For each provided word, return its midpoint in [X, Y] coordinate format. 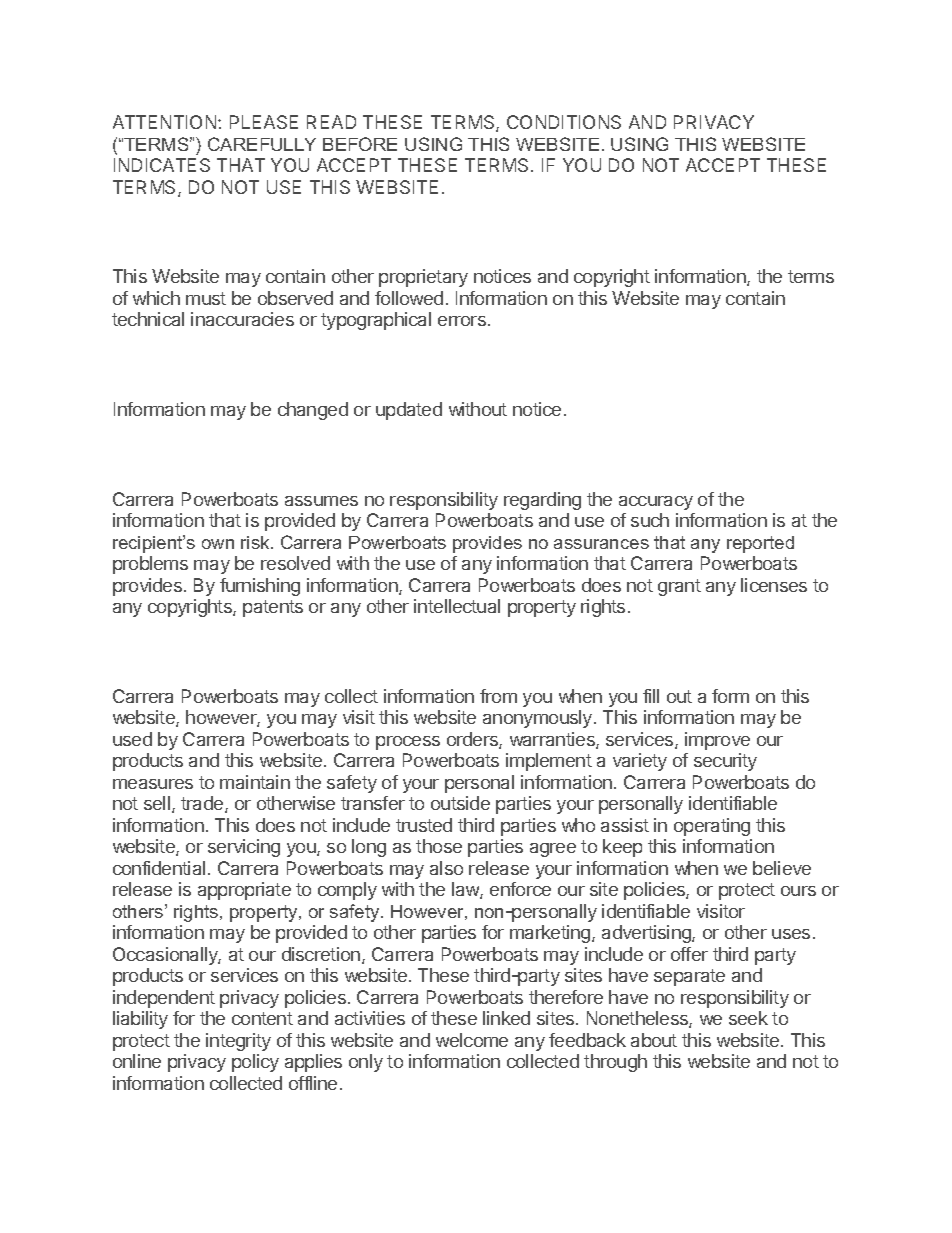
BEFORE [360, 144]
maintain [255, 782]
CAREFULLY [262, 144]
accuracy [656, 503]
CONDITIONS [564, 122]
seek [748, 1018]
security [725, 762]
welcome [472, 1040]
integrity [238, 1042]
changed [313, 411]
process [408, 743]
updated [409, 411]
